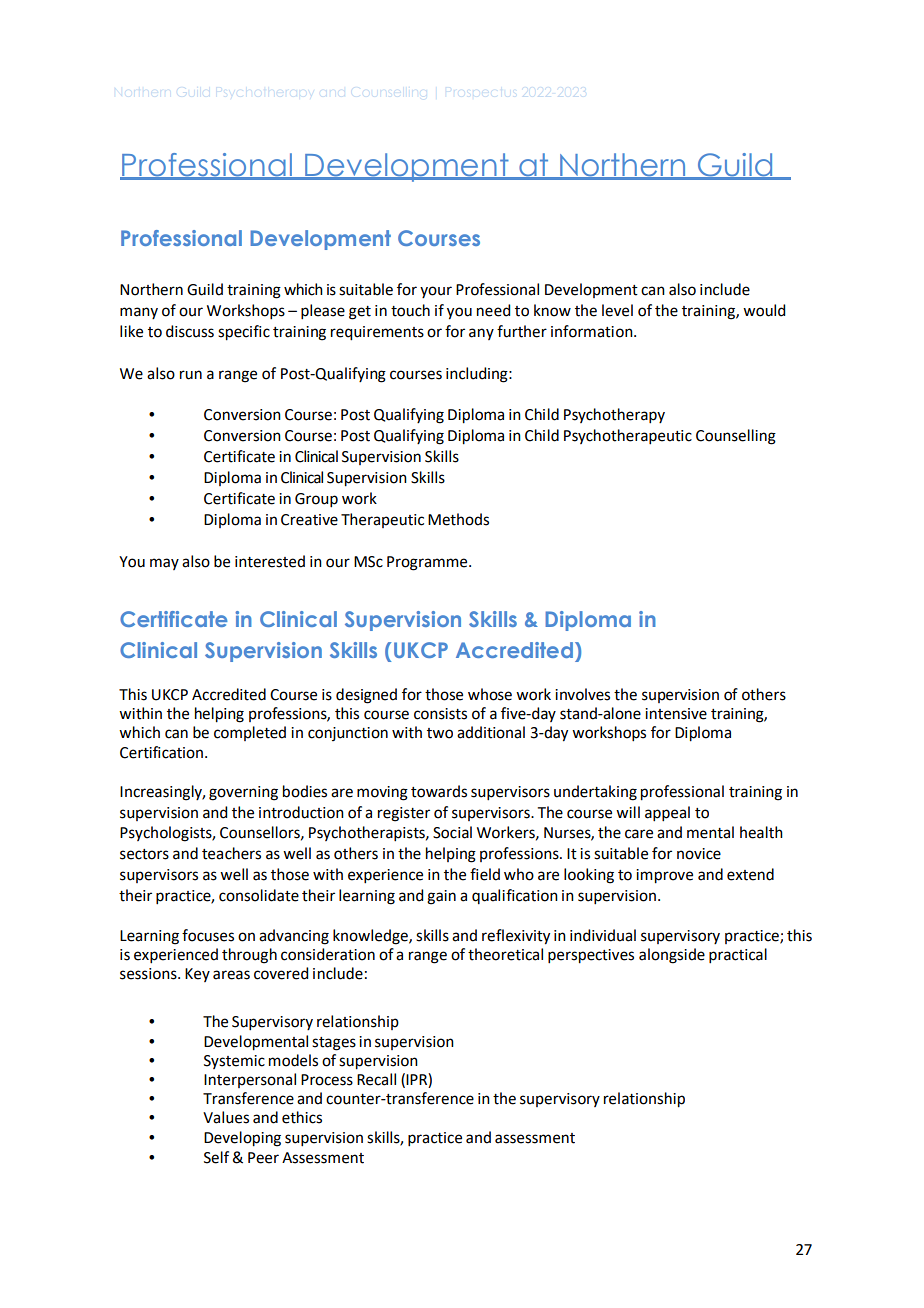  What do you see at coordinates (617, 310) in the image?
I see `level` at bounding box center [617, 310].
